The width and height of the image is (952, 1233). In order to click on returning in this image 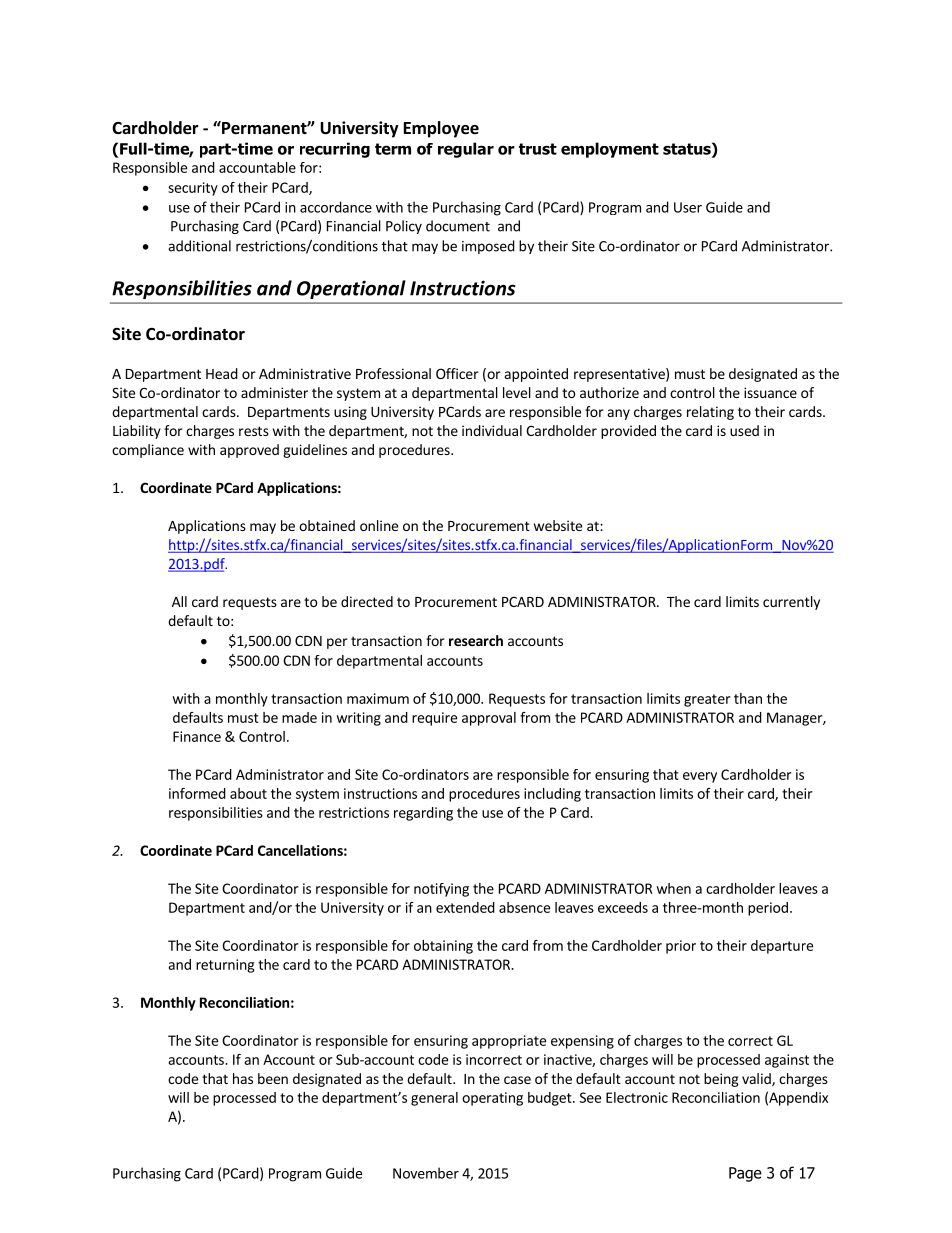, I will do `click(225, 966)`.
